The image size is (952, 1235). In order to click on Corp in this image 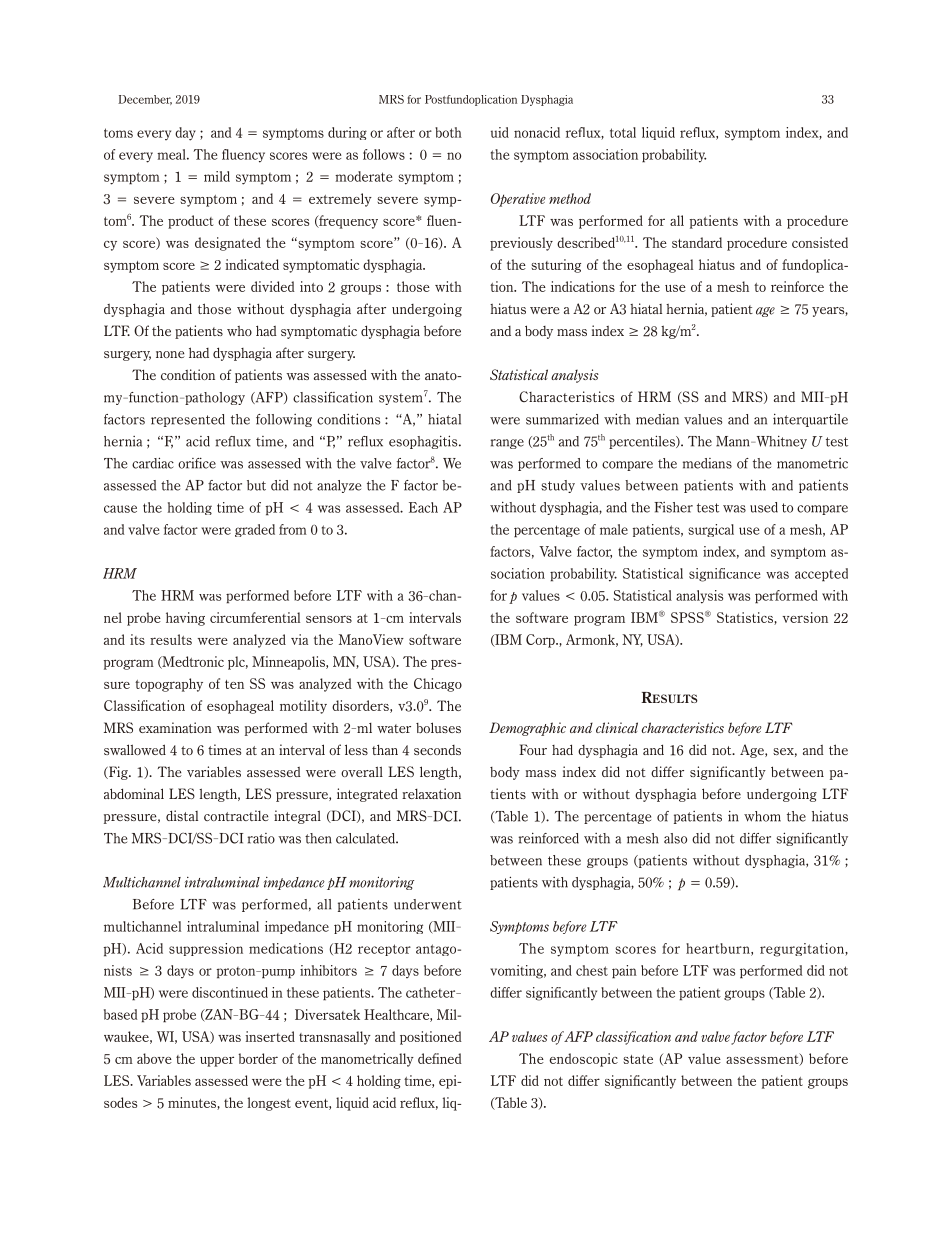, I will do `click(541, 641)`.
